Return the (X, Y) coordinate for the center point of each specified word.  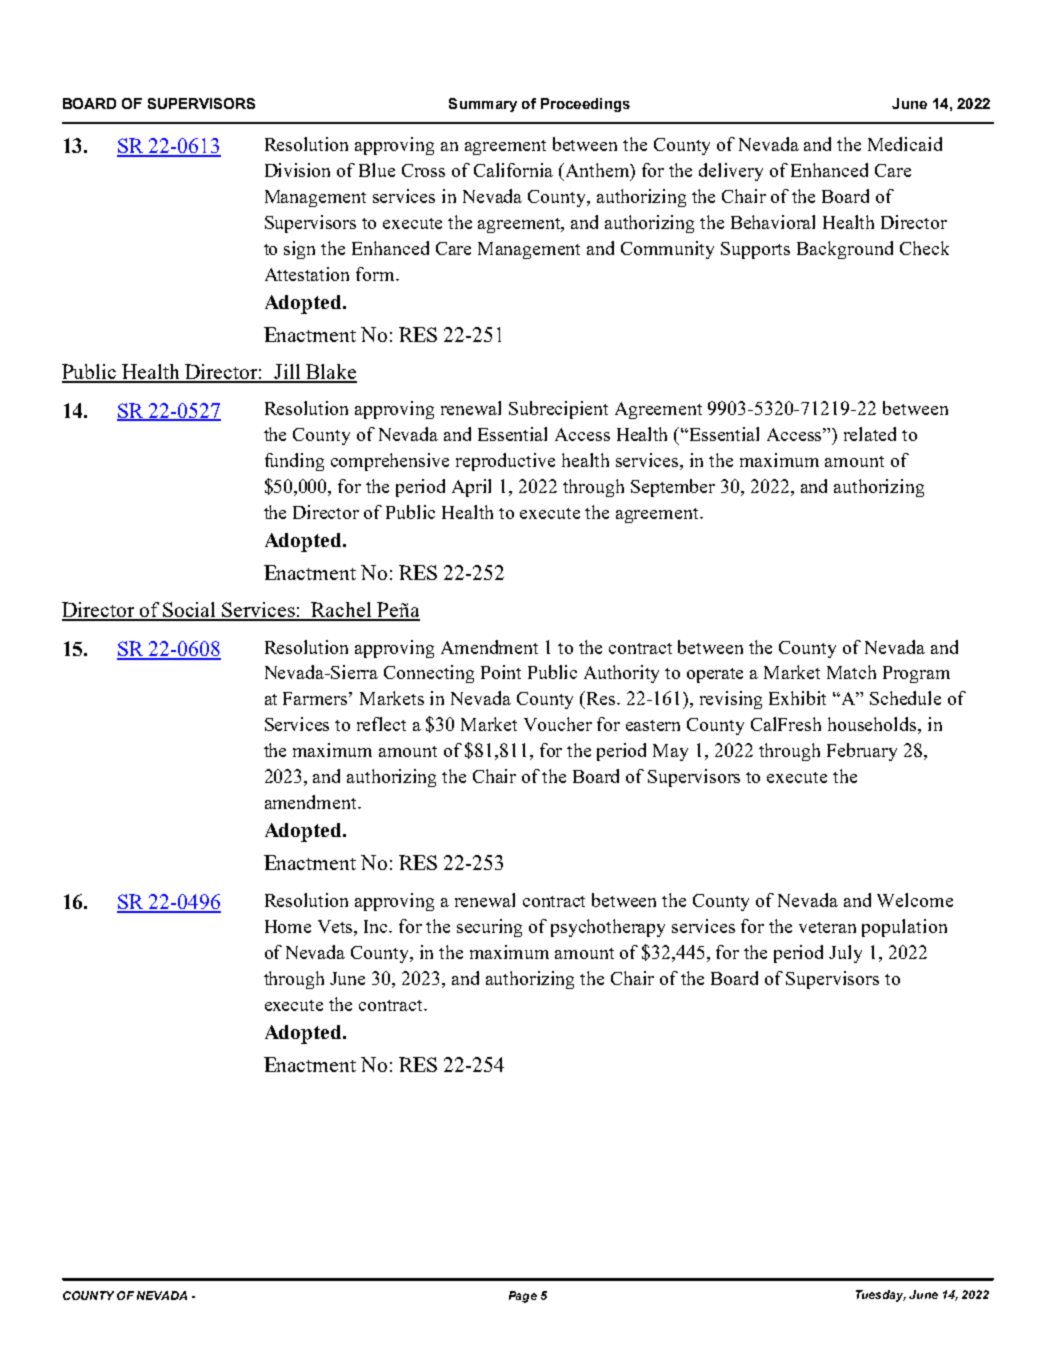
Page (523, 1297)
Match (851, 672)
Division (297, 170)
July (845, 954)
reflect (381, 724)
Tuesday (881, 1296)
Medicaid (905, 144)
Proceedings (585, 105)
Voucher (558, 724)
